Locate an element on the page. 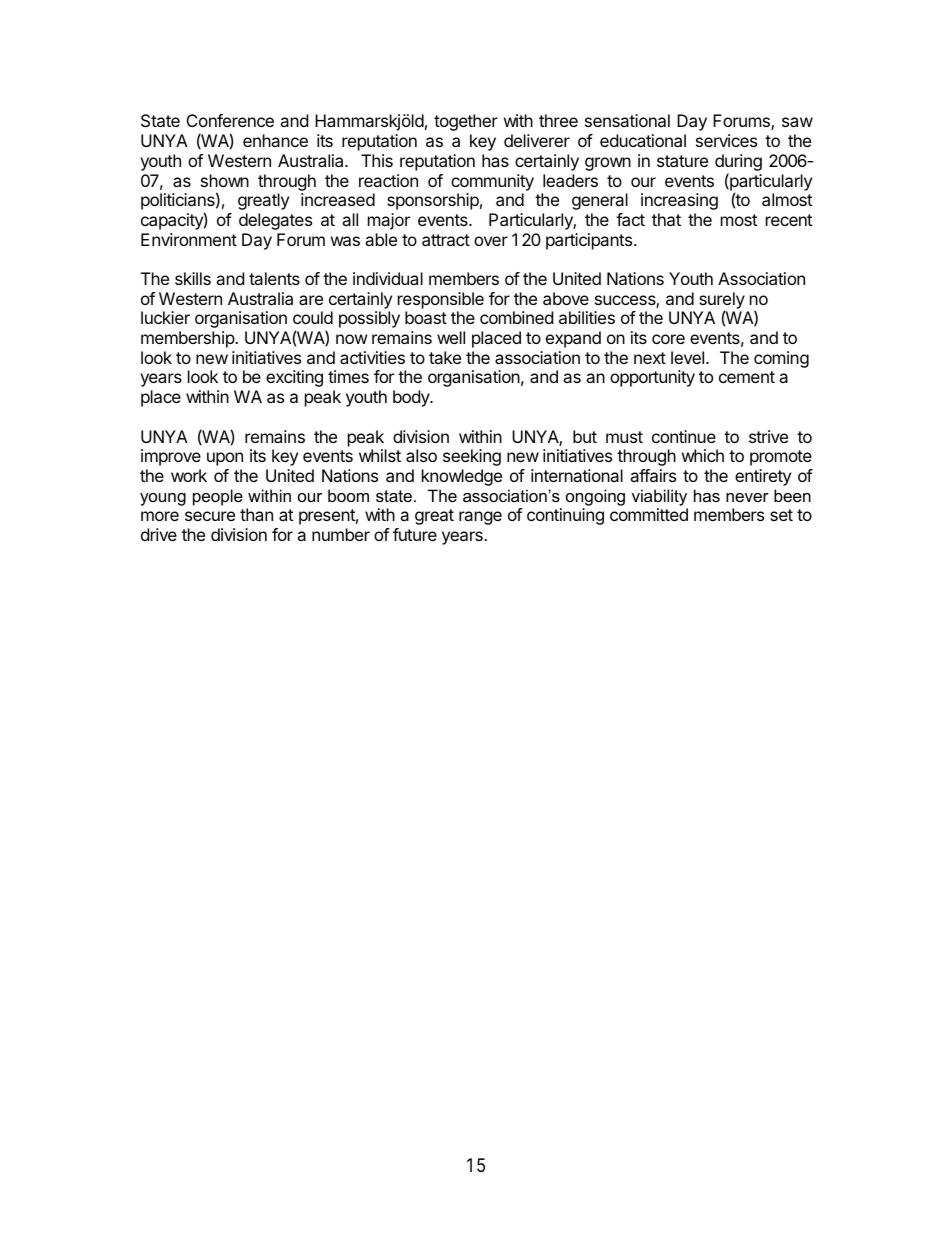 This document has width=952, height=1233. range is located at coordinates (480, 518).
